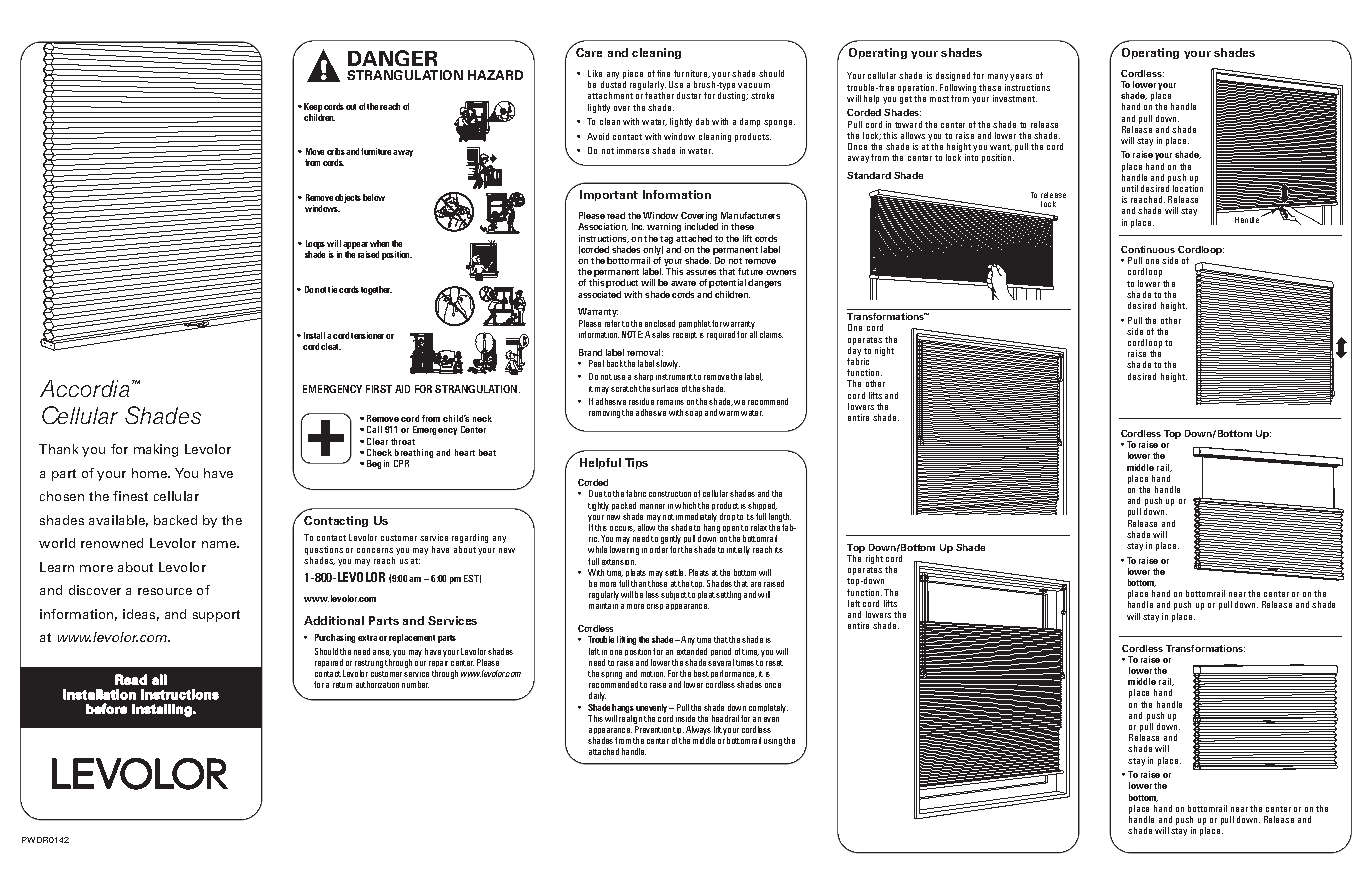 The height and width of the screenshot is (887, 1372). I want to click on while, so click(597, 549).
